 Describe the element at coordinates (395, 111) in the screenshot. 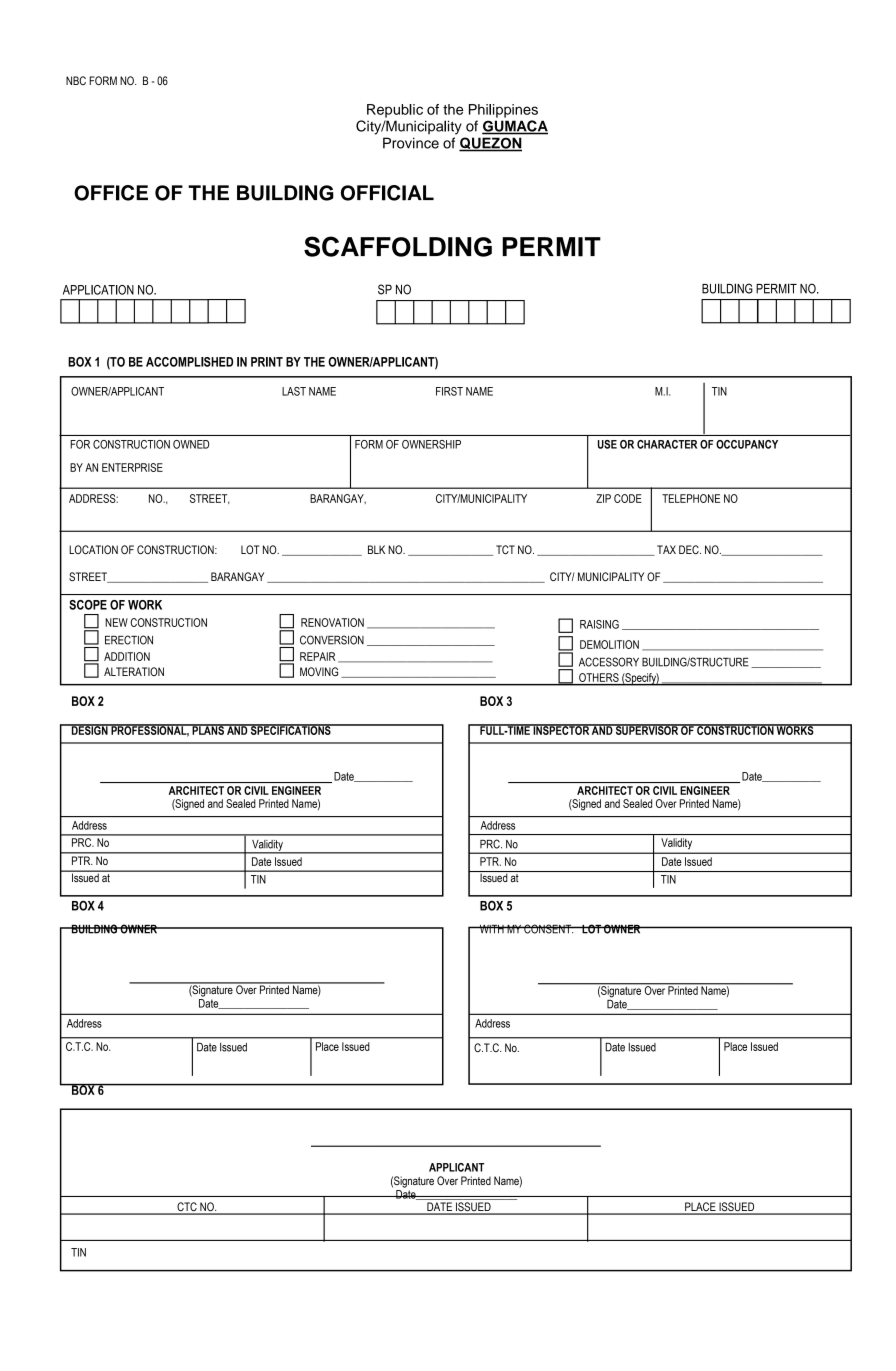

I see `Republic` at that location.
